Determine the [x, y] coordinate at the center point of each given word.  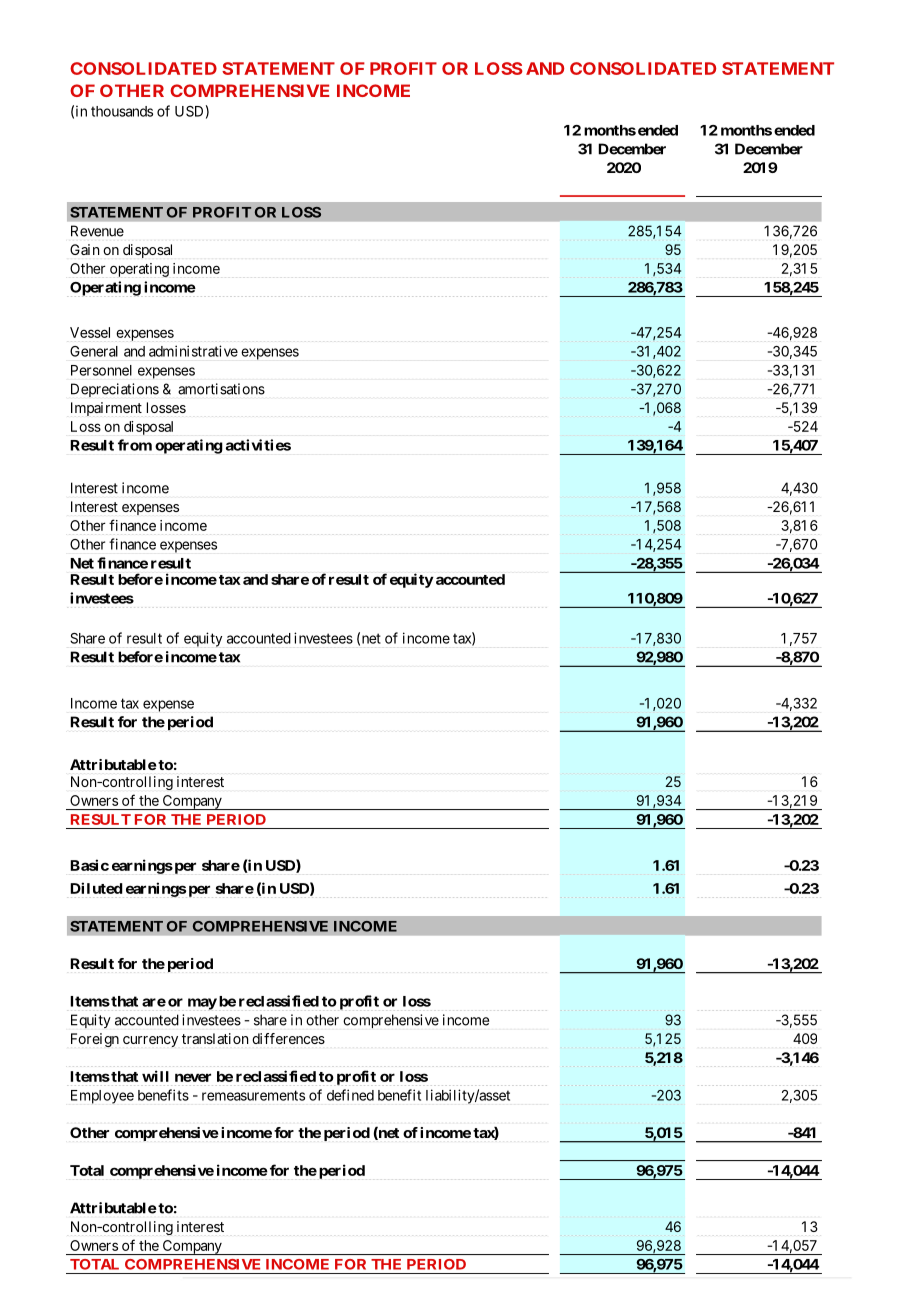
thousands [122, 111]
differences [288, 1038]
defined [350, 1095]
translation [215, 1038]
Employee [102, 1097]
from [135, 445]
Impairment [106, 409]
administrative [193, 351]
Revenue [97, 231]
